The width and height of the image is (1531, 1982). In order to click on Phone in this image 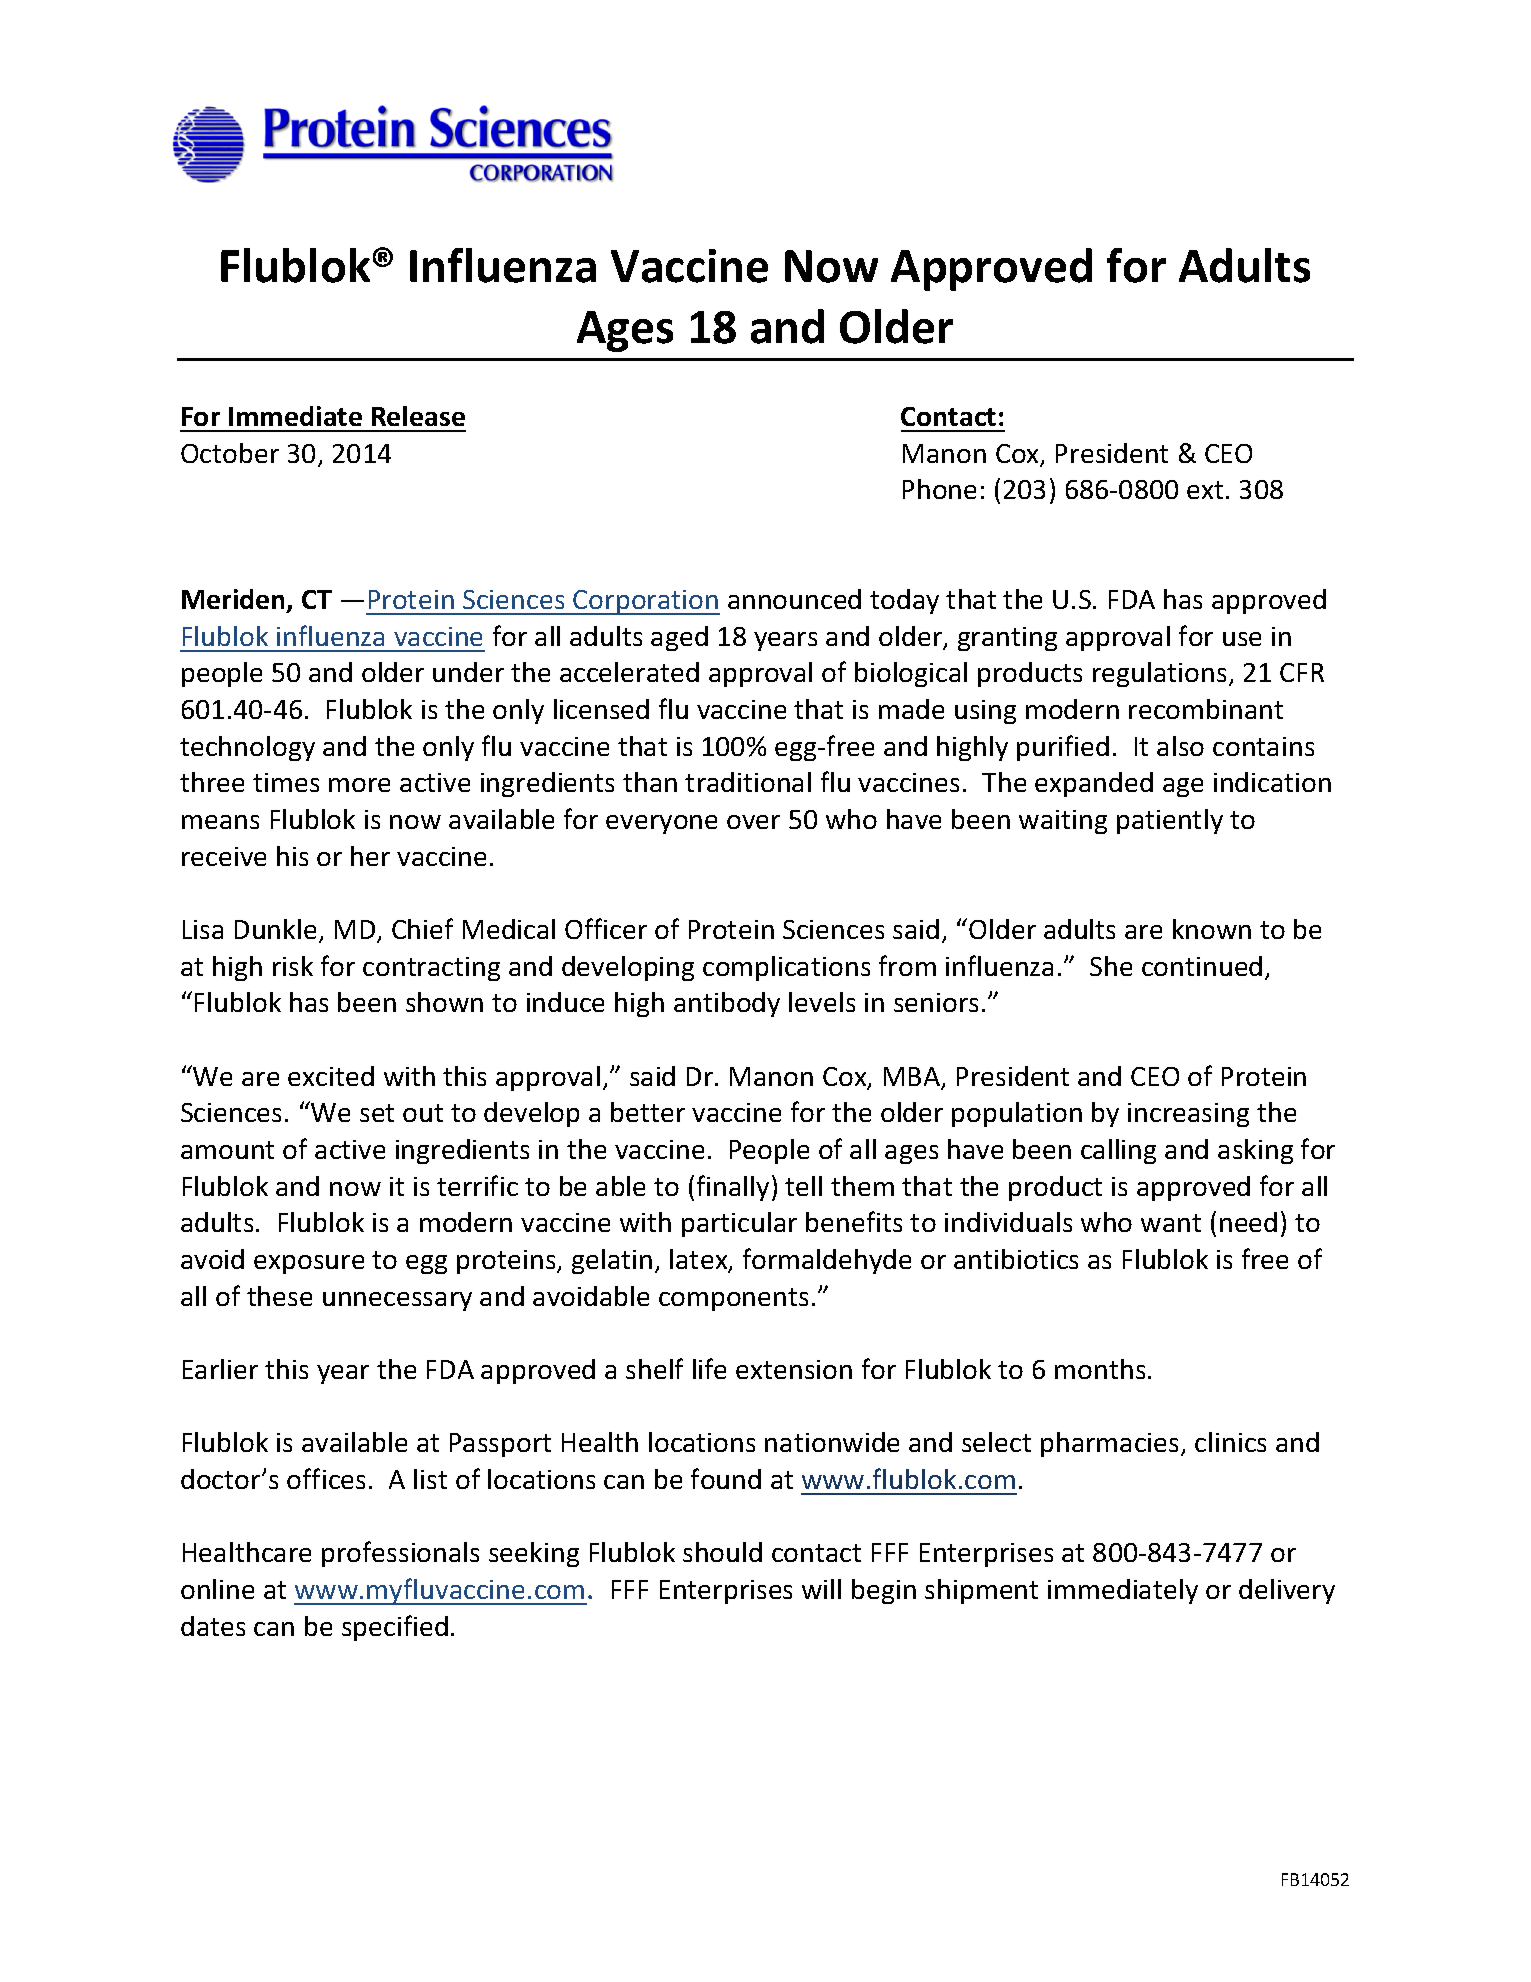, I will do `click(939, 489)`.
